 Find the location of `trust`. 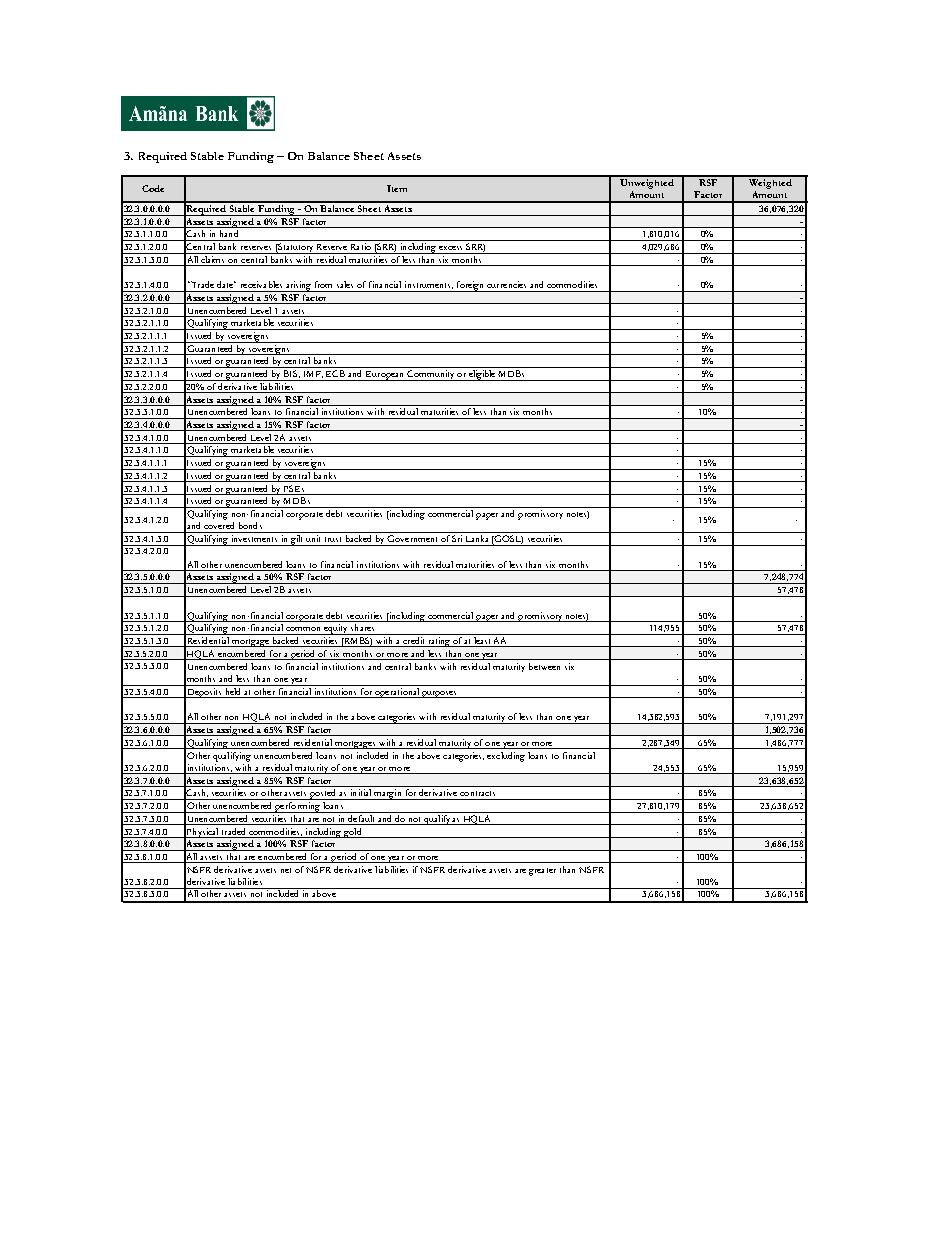

trust is located at coordinates (333, 539).
